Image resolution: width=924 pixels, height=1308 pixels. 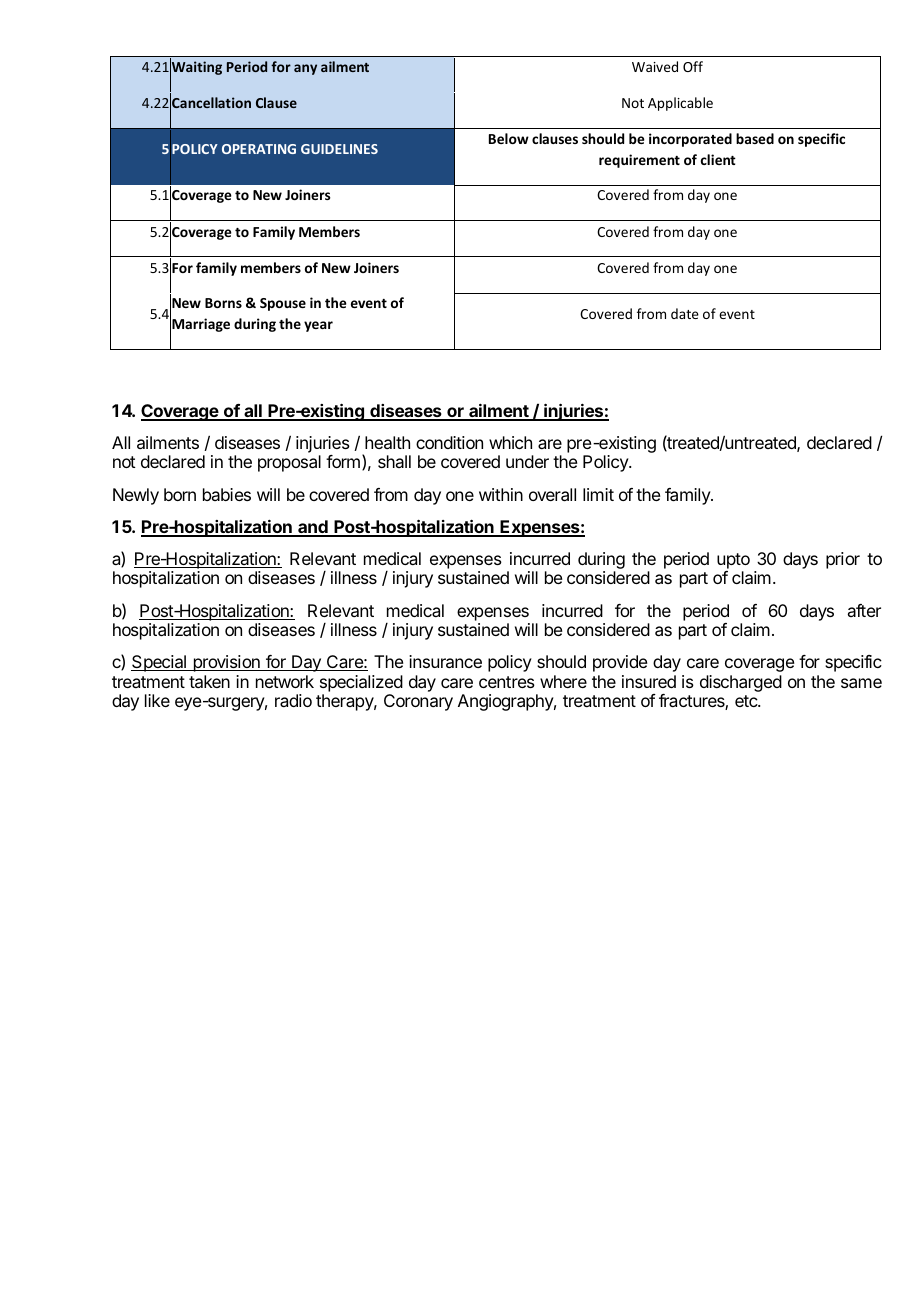 I want to click on year, so click(x=318, y=326).
